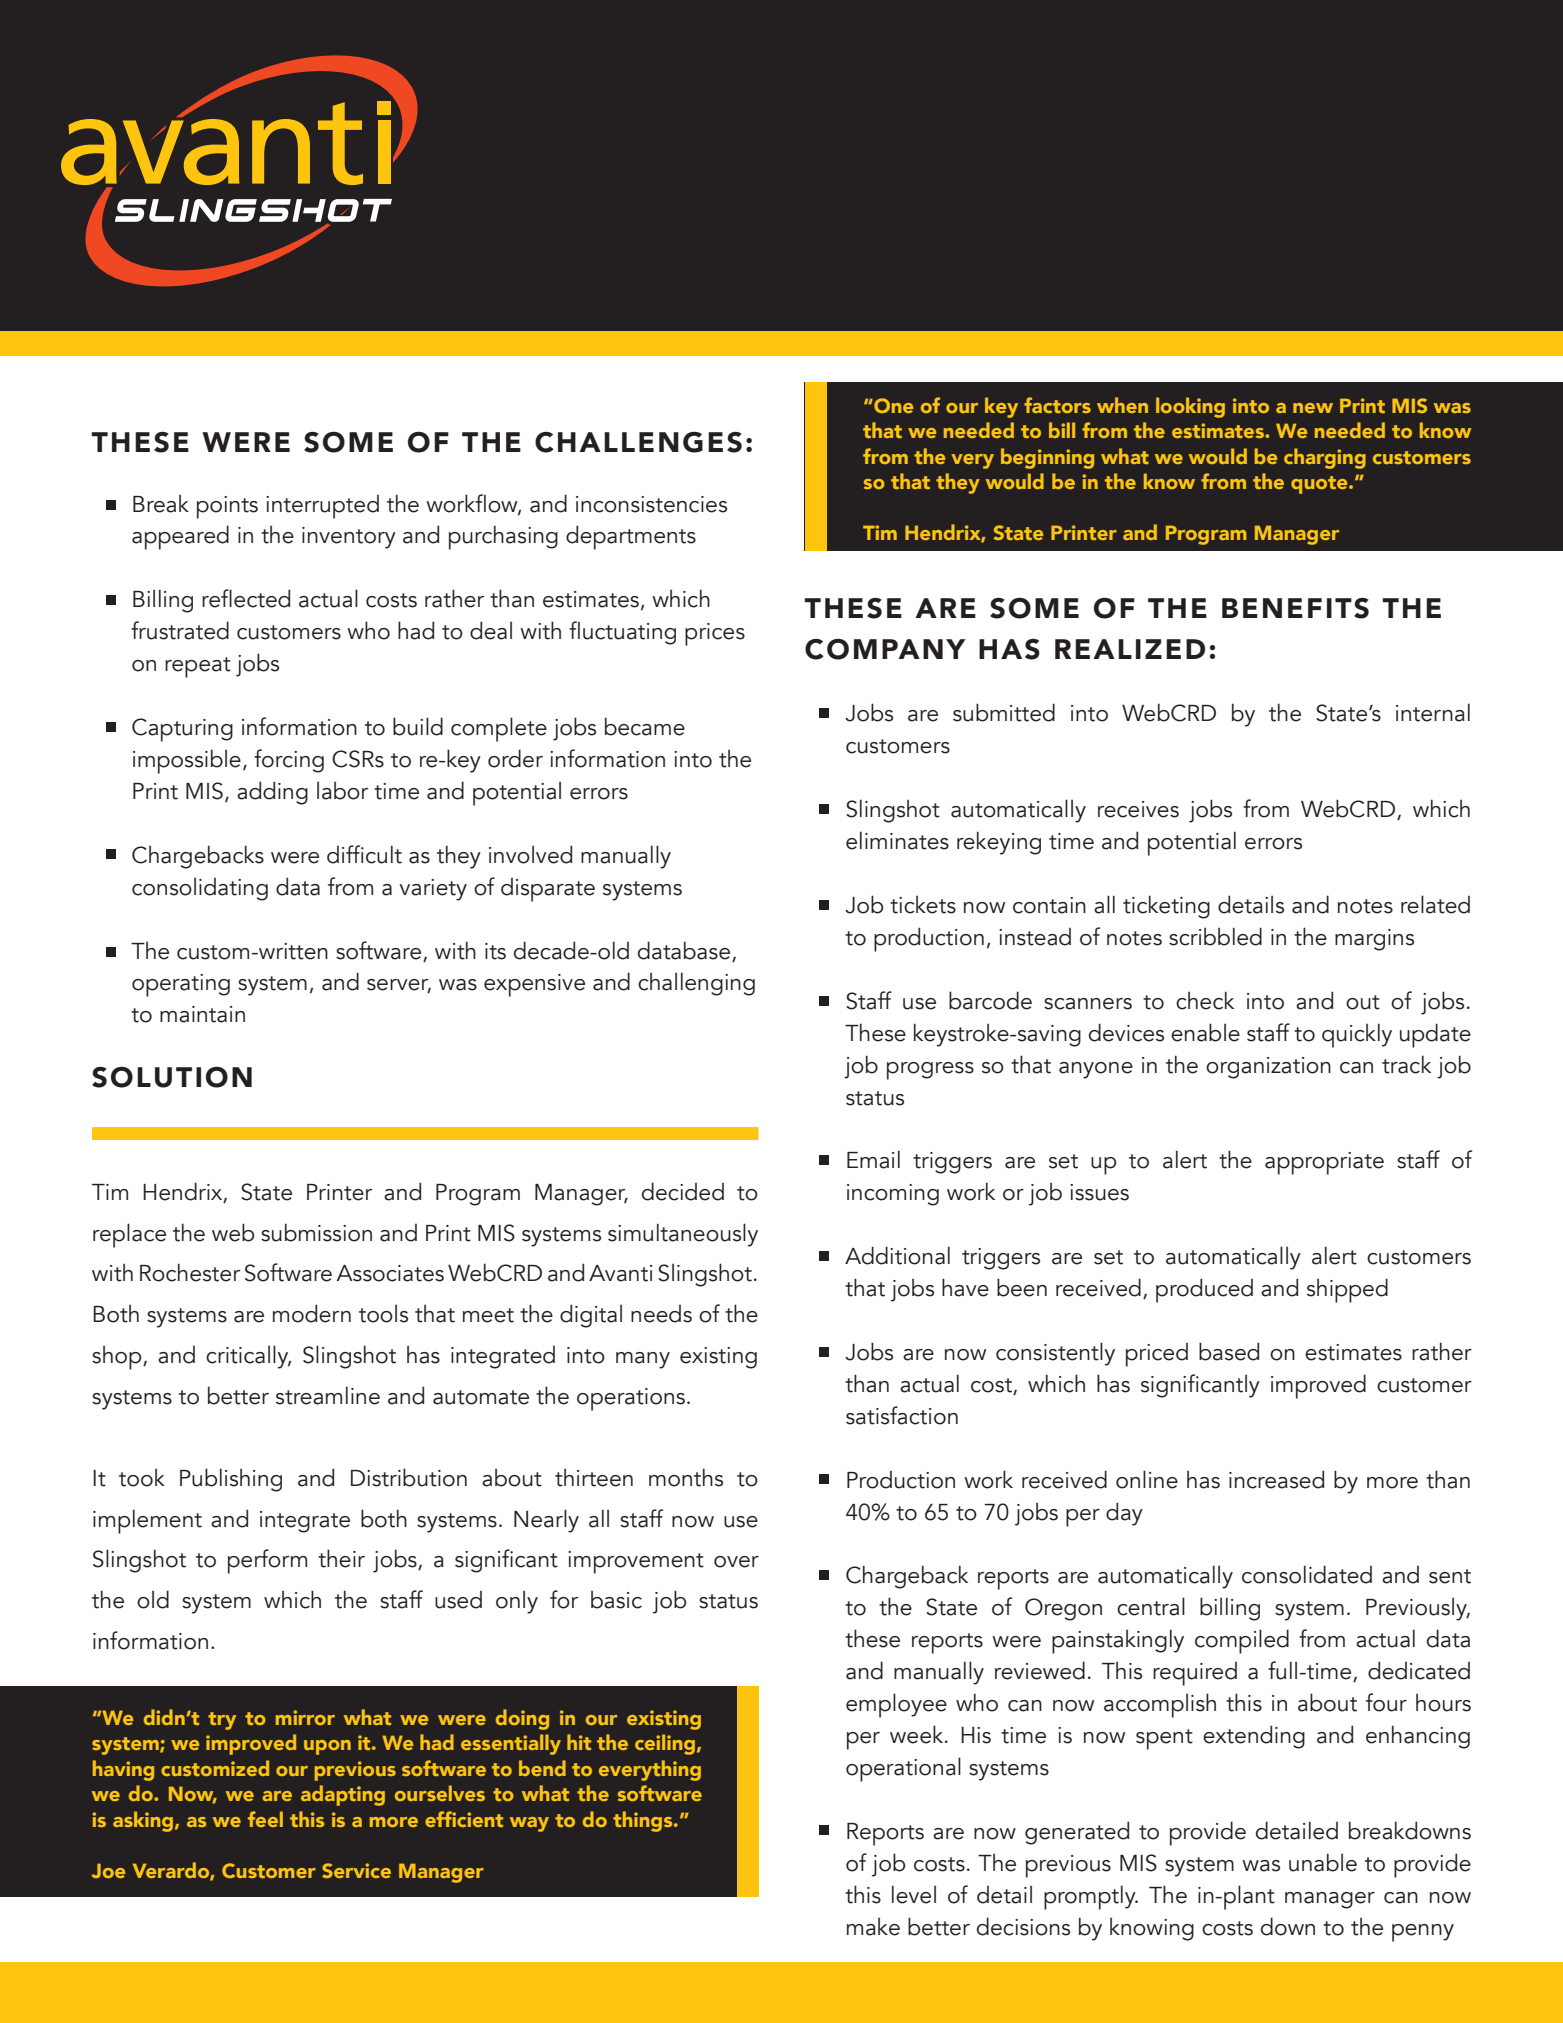 The width and height of the screenshot is (1563, 2023). What do you see at coordinates (316, 1232) in the screenshot?
I see `submission` at bounding box center [316, 1232].
